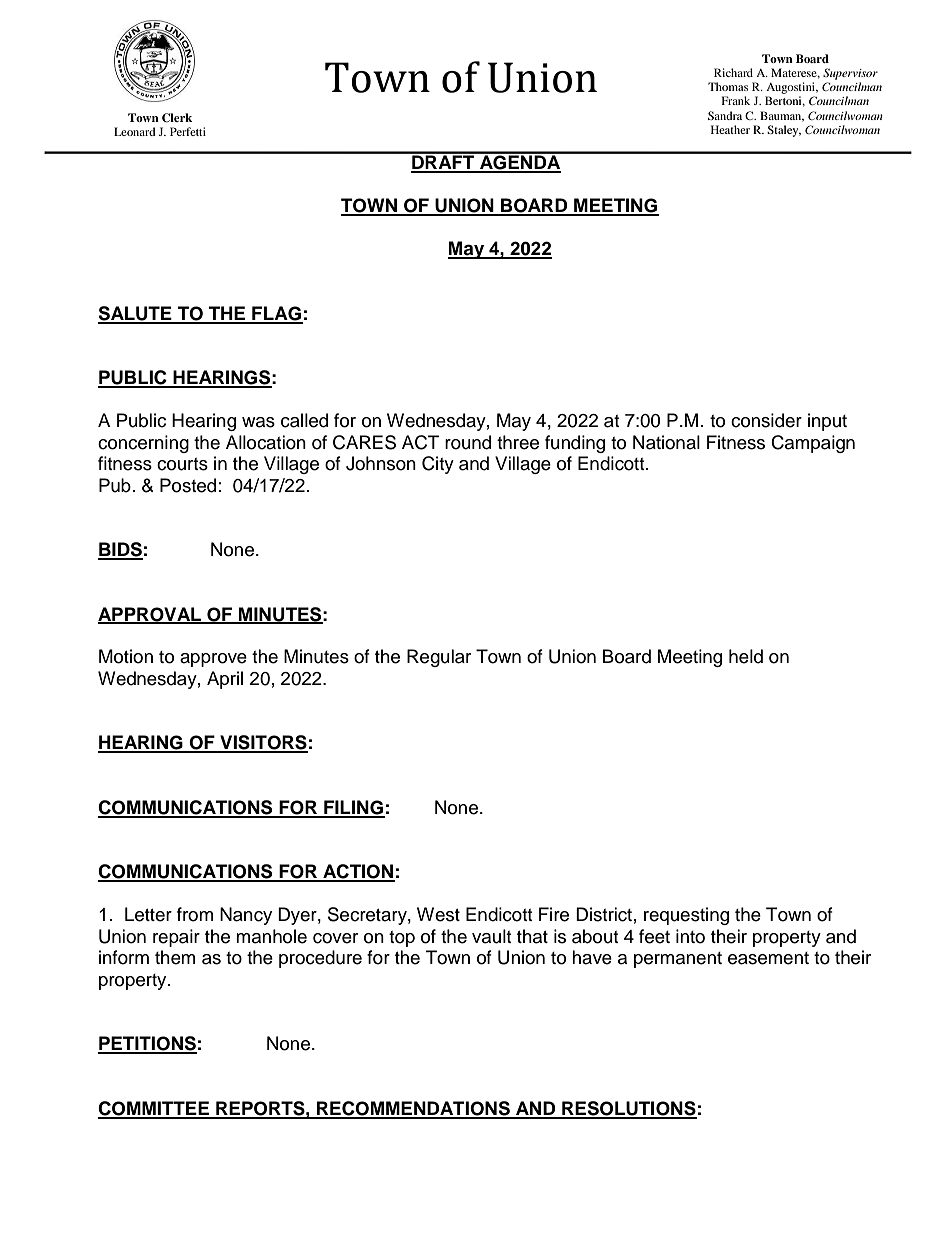 This screenshot has height=1233, width=952. I want to click on Frank, so click(736, 100).
